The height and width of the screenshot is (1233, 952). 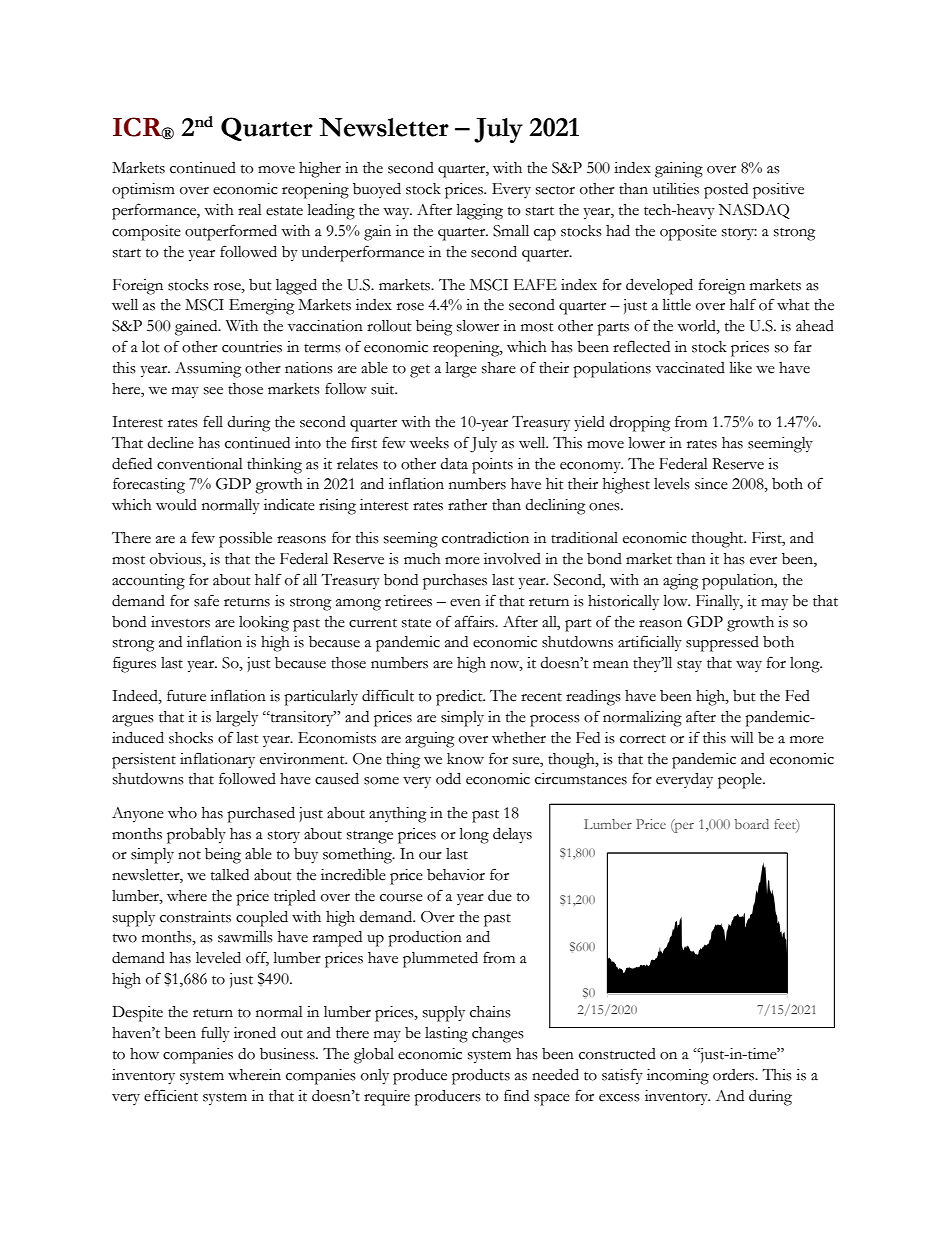 What do you see at coordinates (476, 621) in the screenshot?
I see `affairs` at bounding box center [476, 621].
